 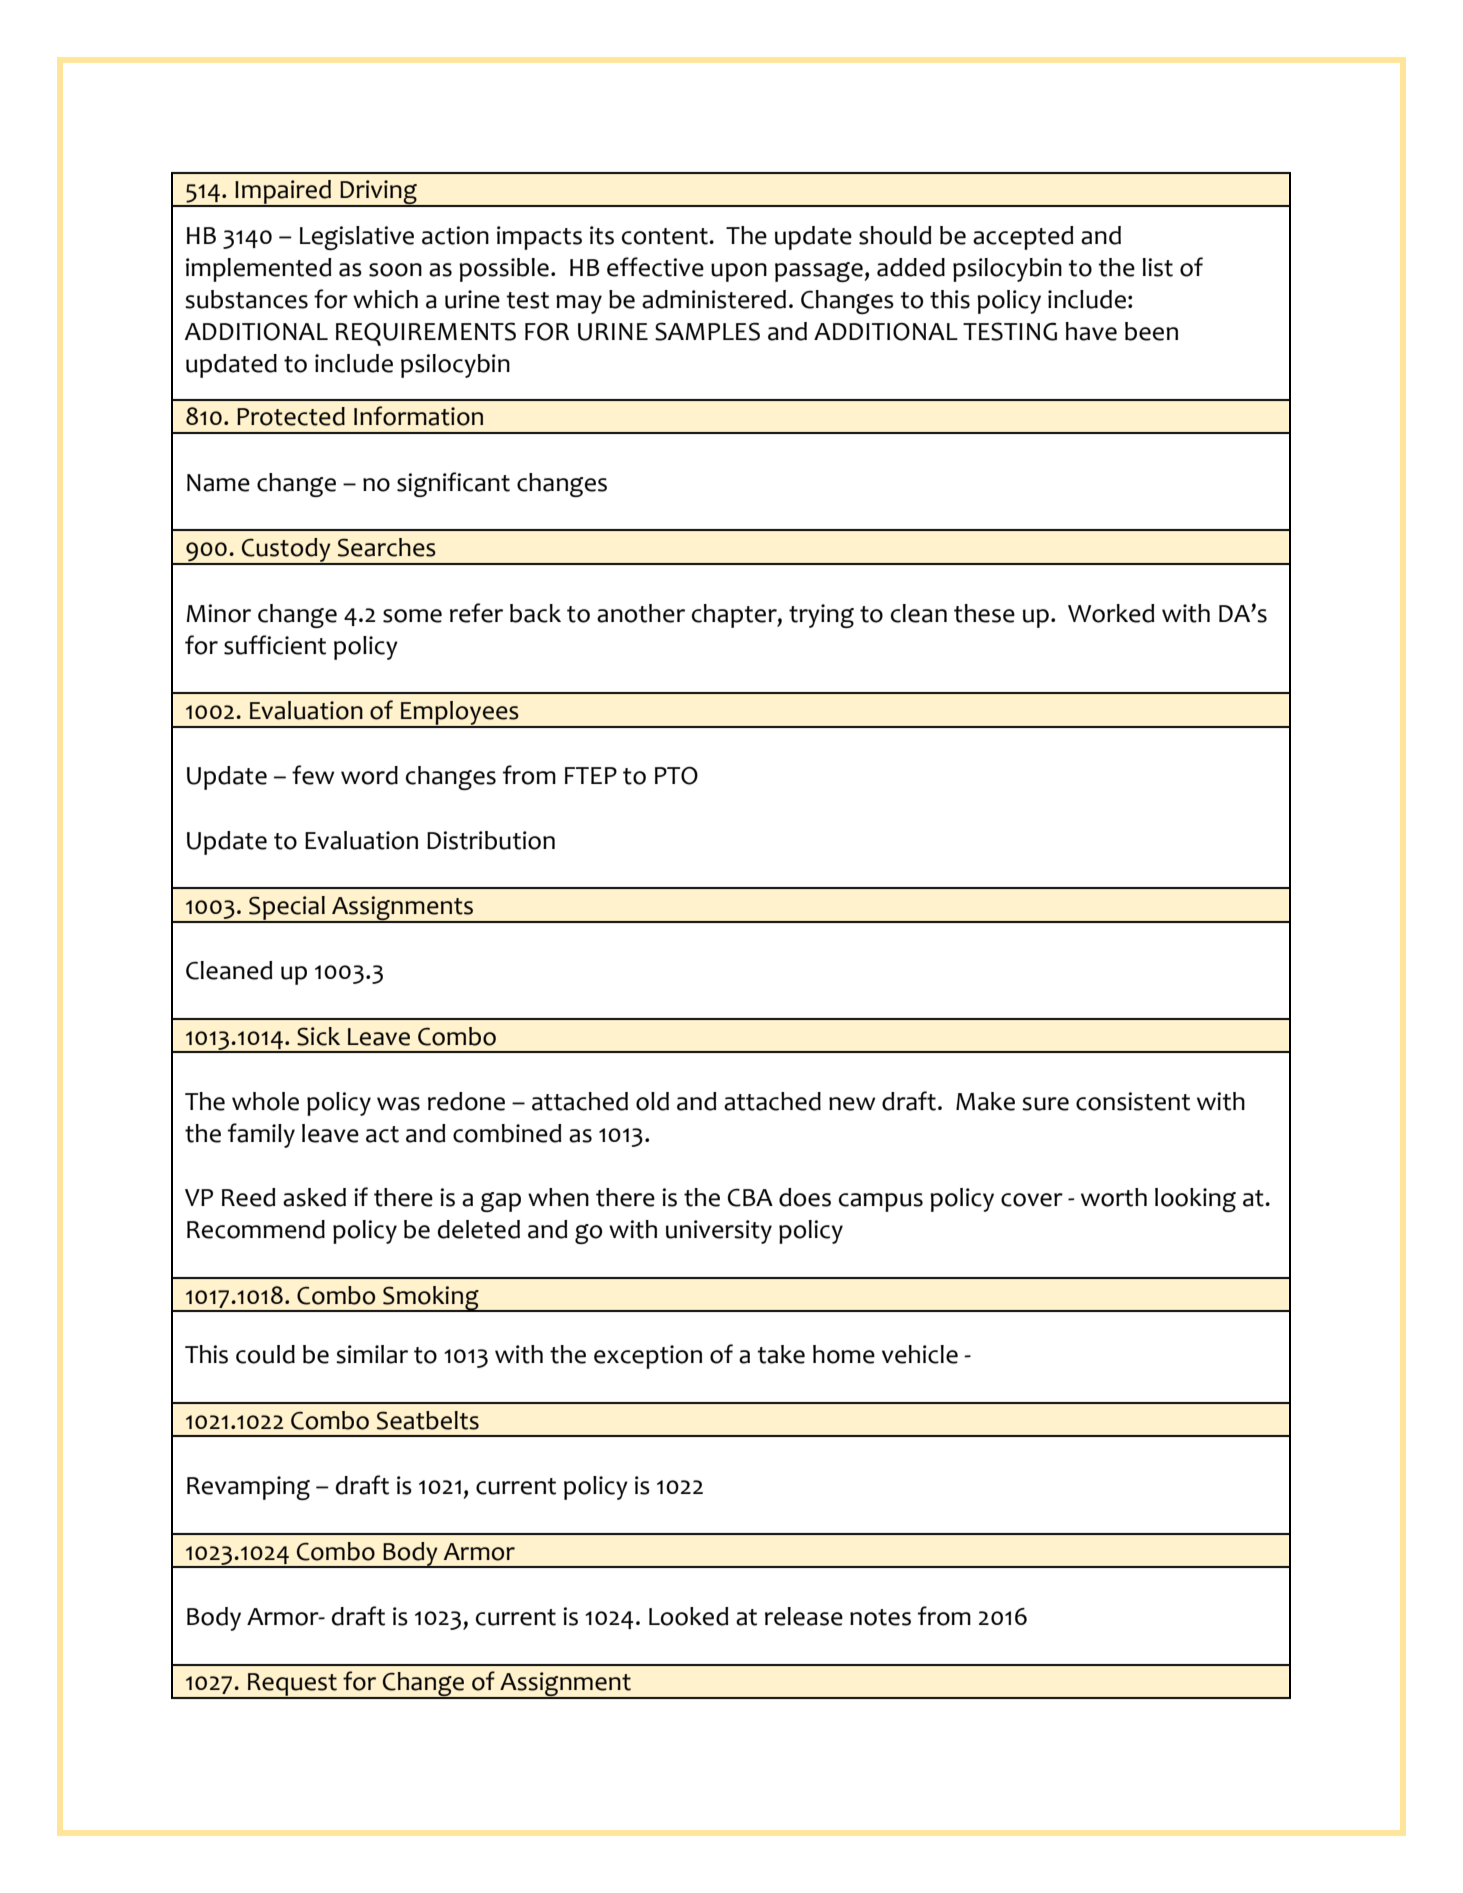 I want to click on Looked, so click(x=688, y=1616).
